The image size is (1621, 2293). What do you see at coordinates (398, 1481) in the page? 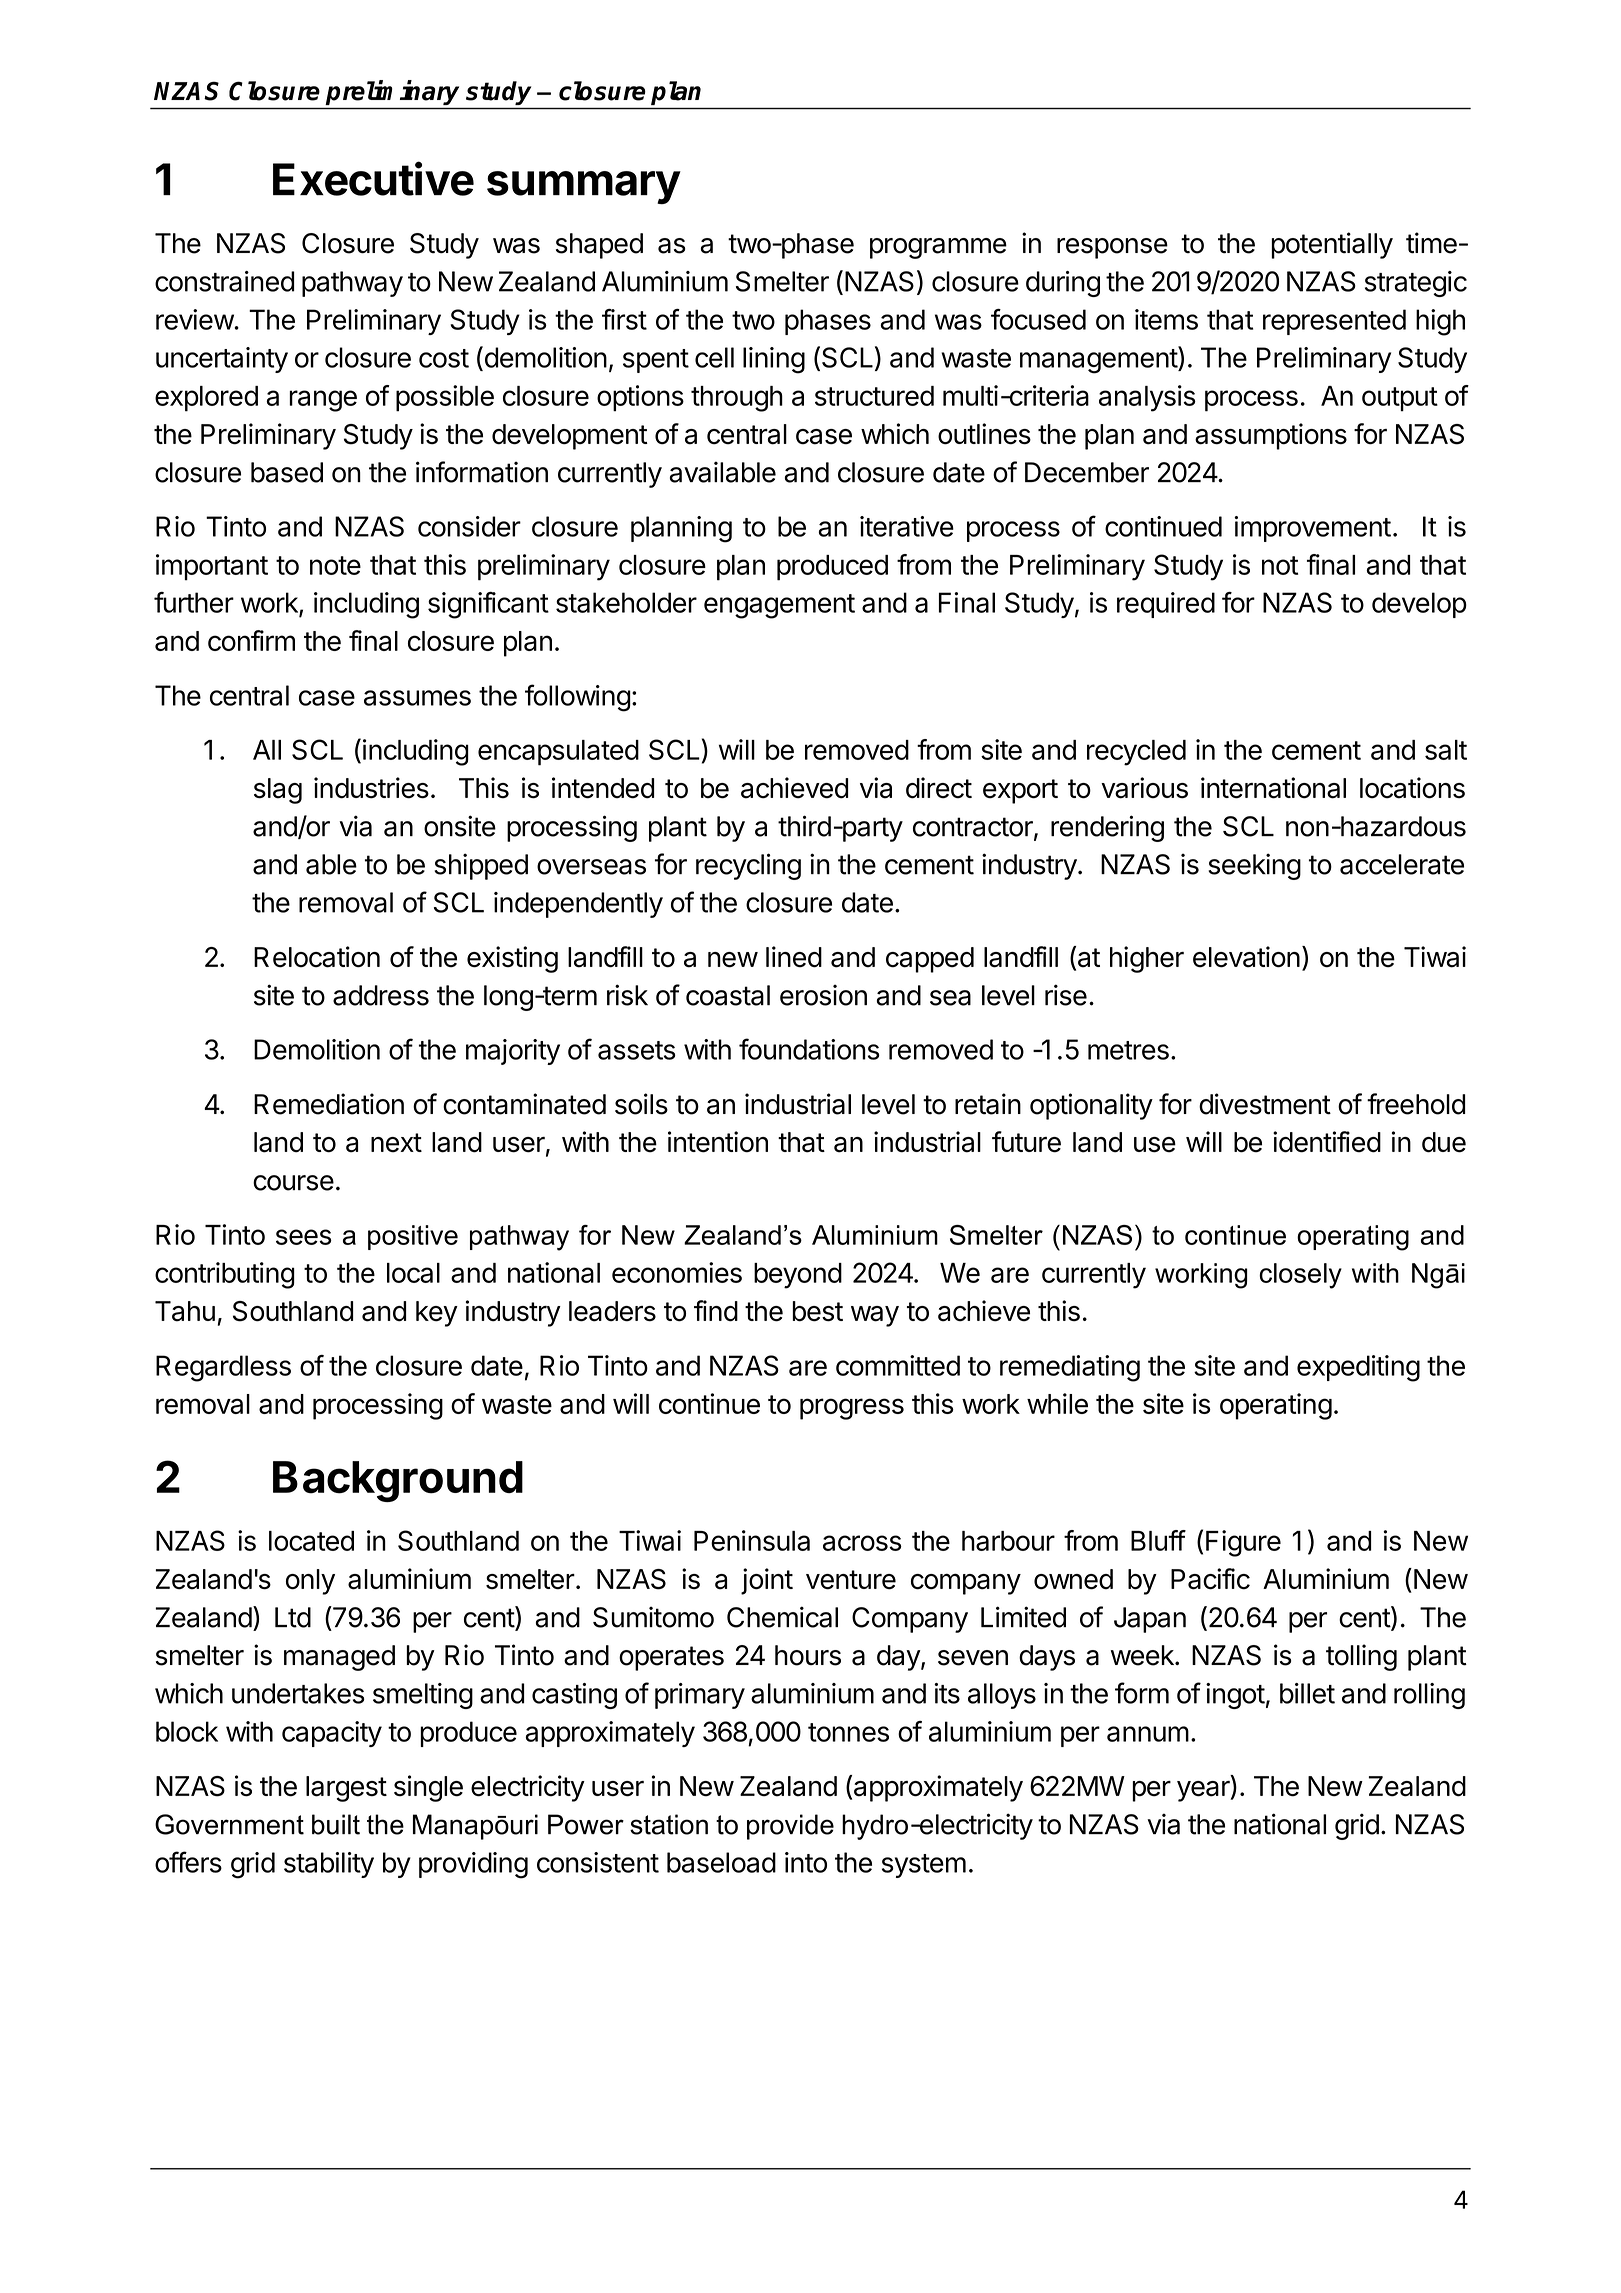
I see `Background` at bounding box center [398, 1481].
